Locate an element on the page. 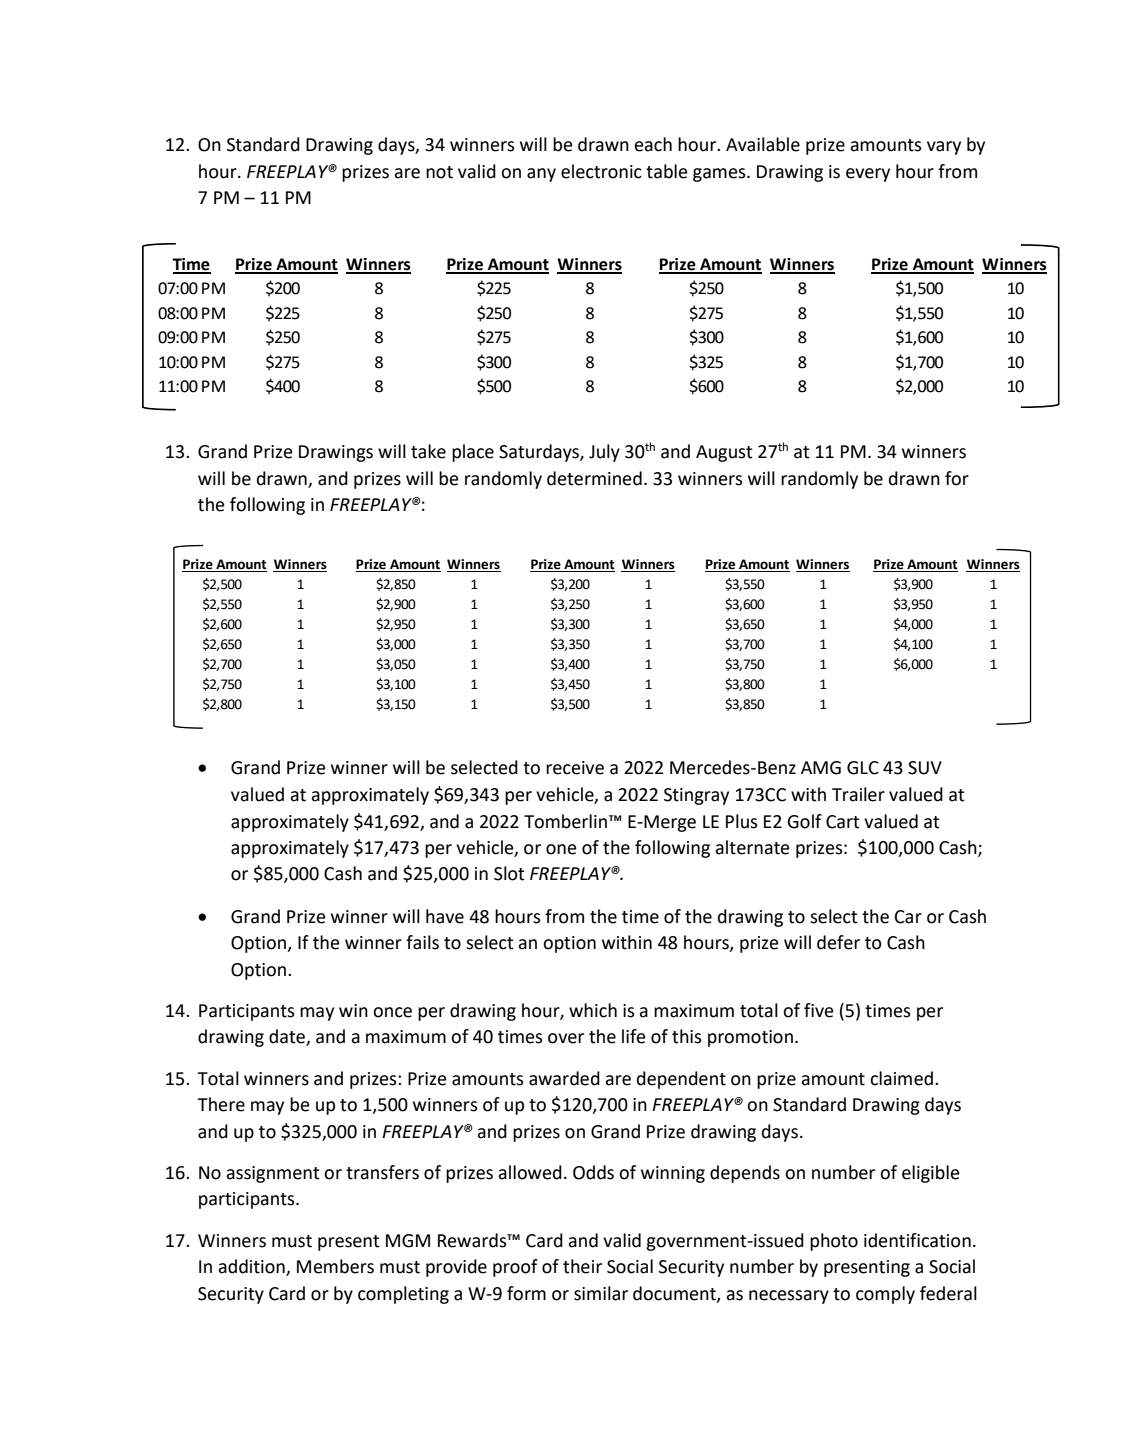 The width and height of the image is (1121, 1450). GLC is located at coordinates (863, 768).
